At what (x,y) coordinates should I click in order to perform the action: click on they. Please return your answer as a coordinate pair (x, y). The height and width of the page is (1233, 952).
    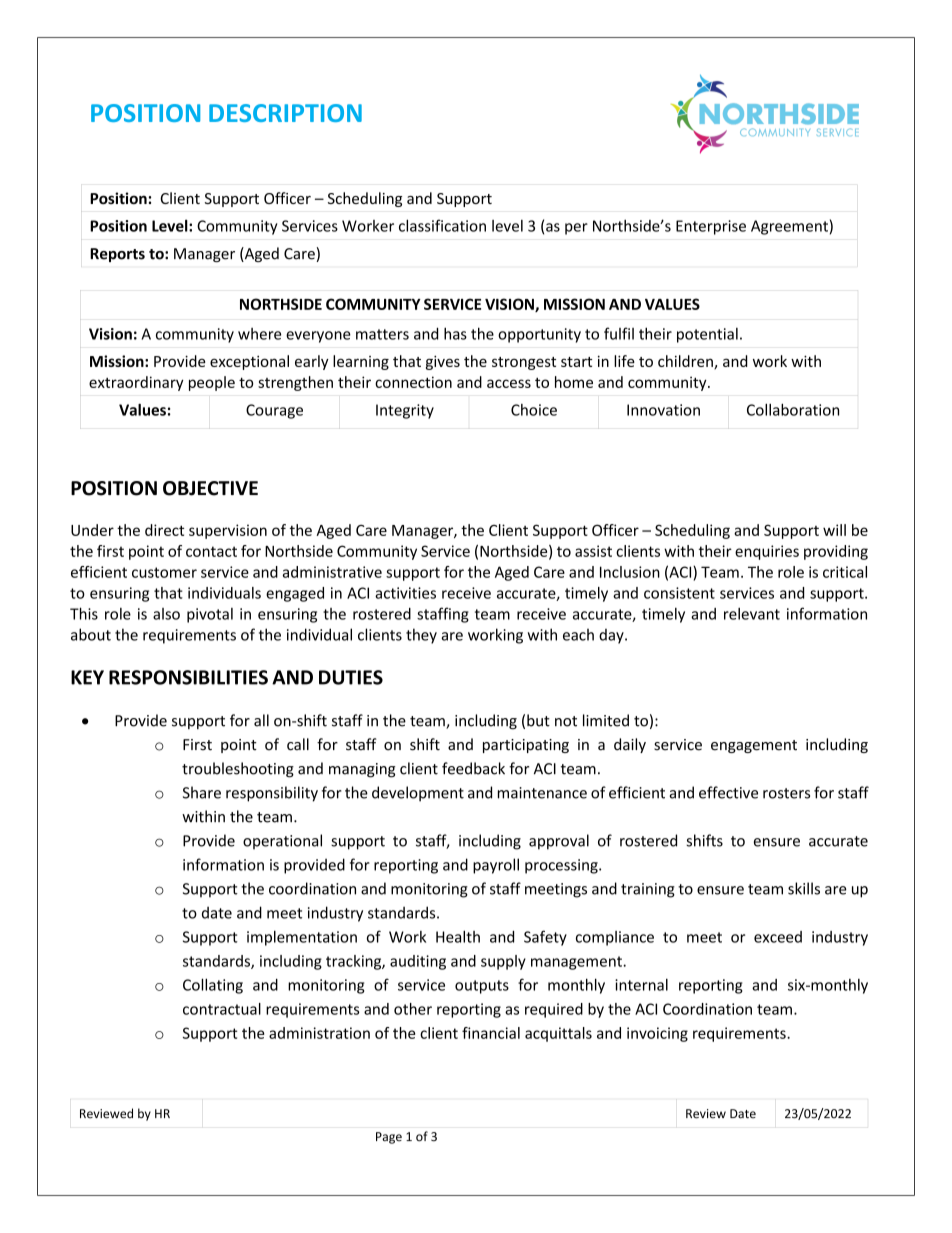
    Looking at the image, I should click on (421, 636).
